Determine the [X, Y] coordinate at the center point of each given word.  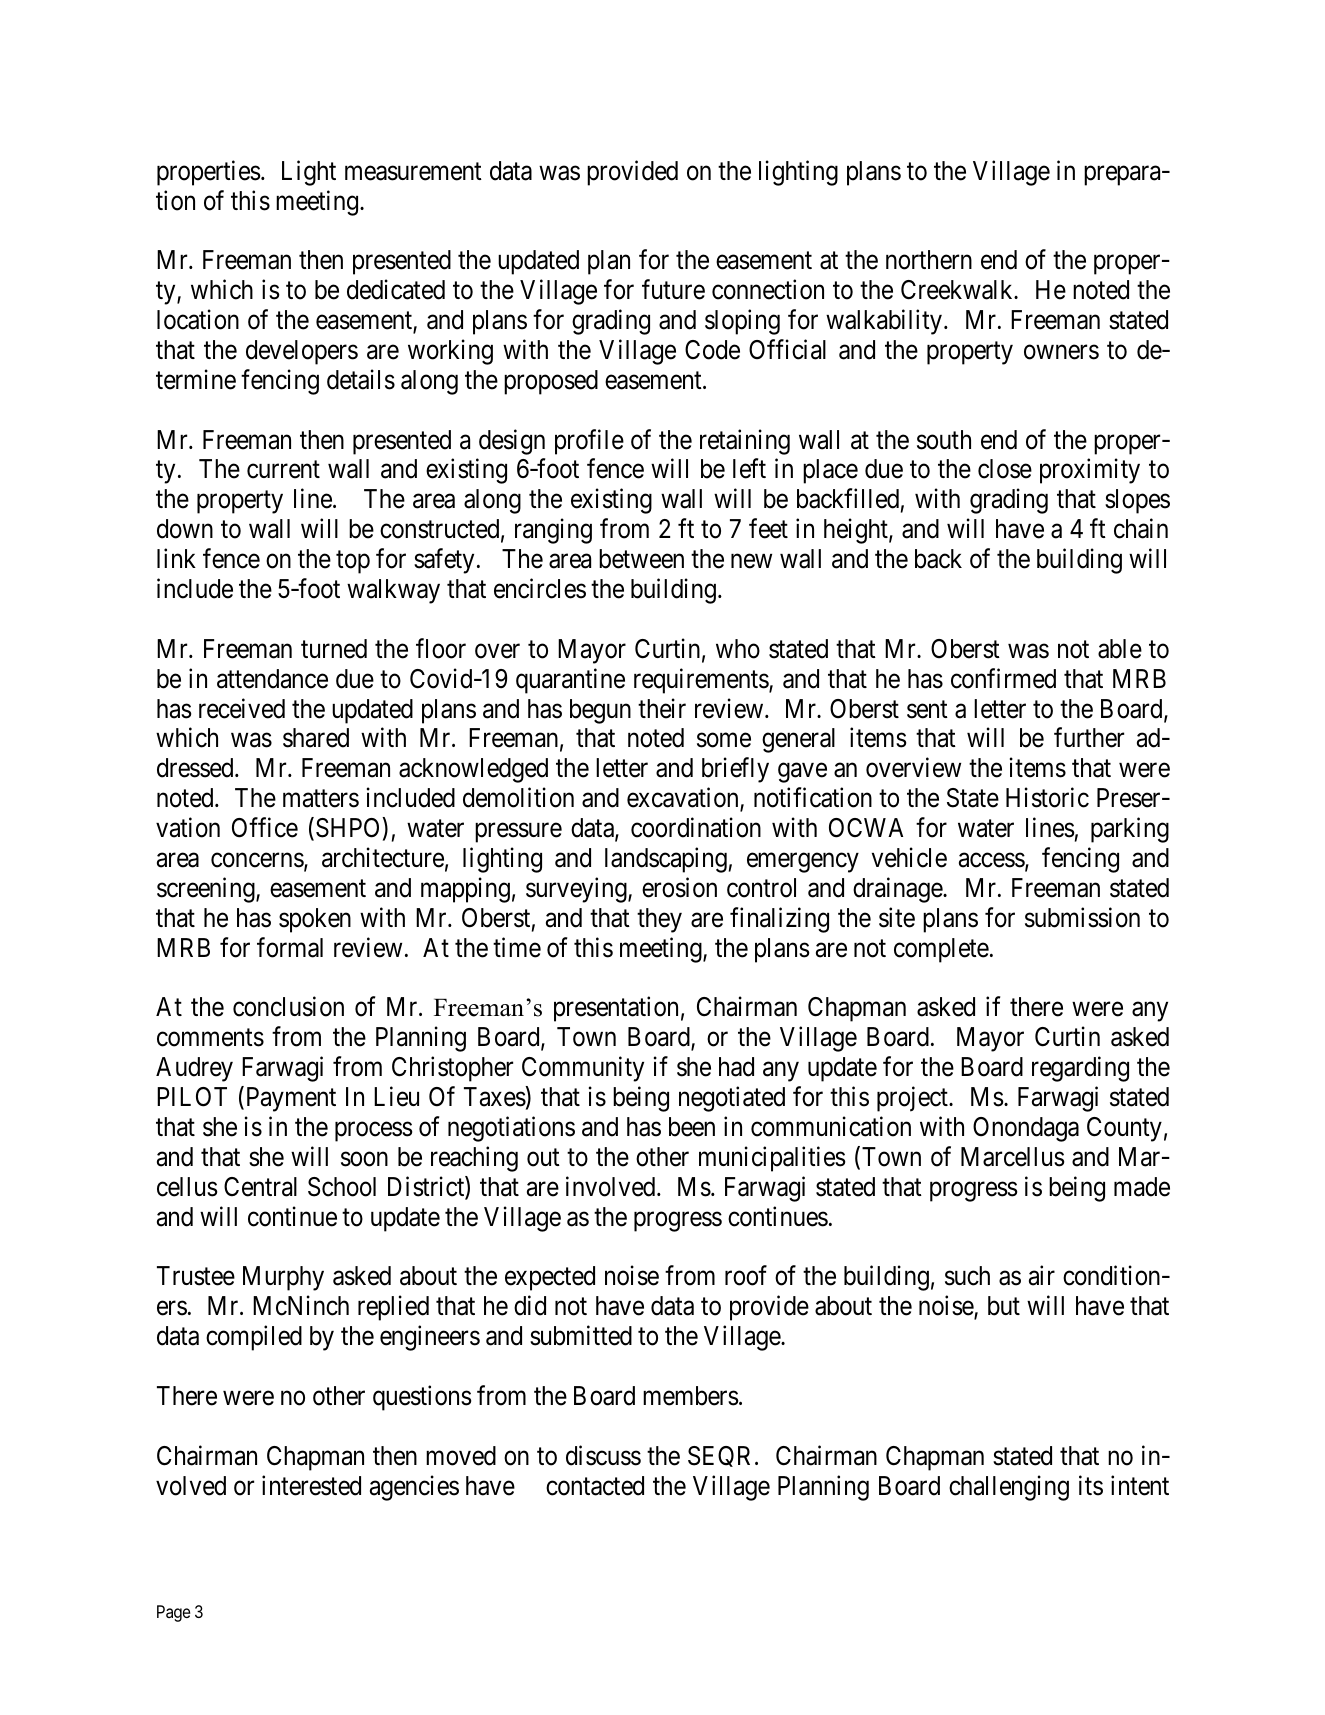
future [673, 289]
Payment [289, 1099]
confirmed [1003, 678]
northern [929, 260]
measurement [413, 172]
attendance [272, 679]
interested [311, 1485]
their [662, 708]
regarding [1080, 1069]
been [692, 1127]
